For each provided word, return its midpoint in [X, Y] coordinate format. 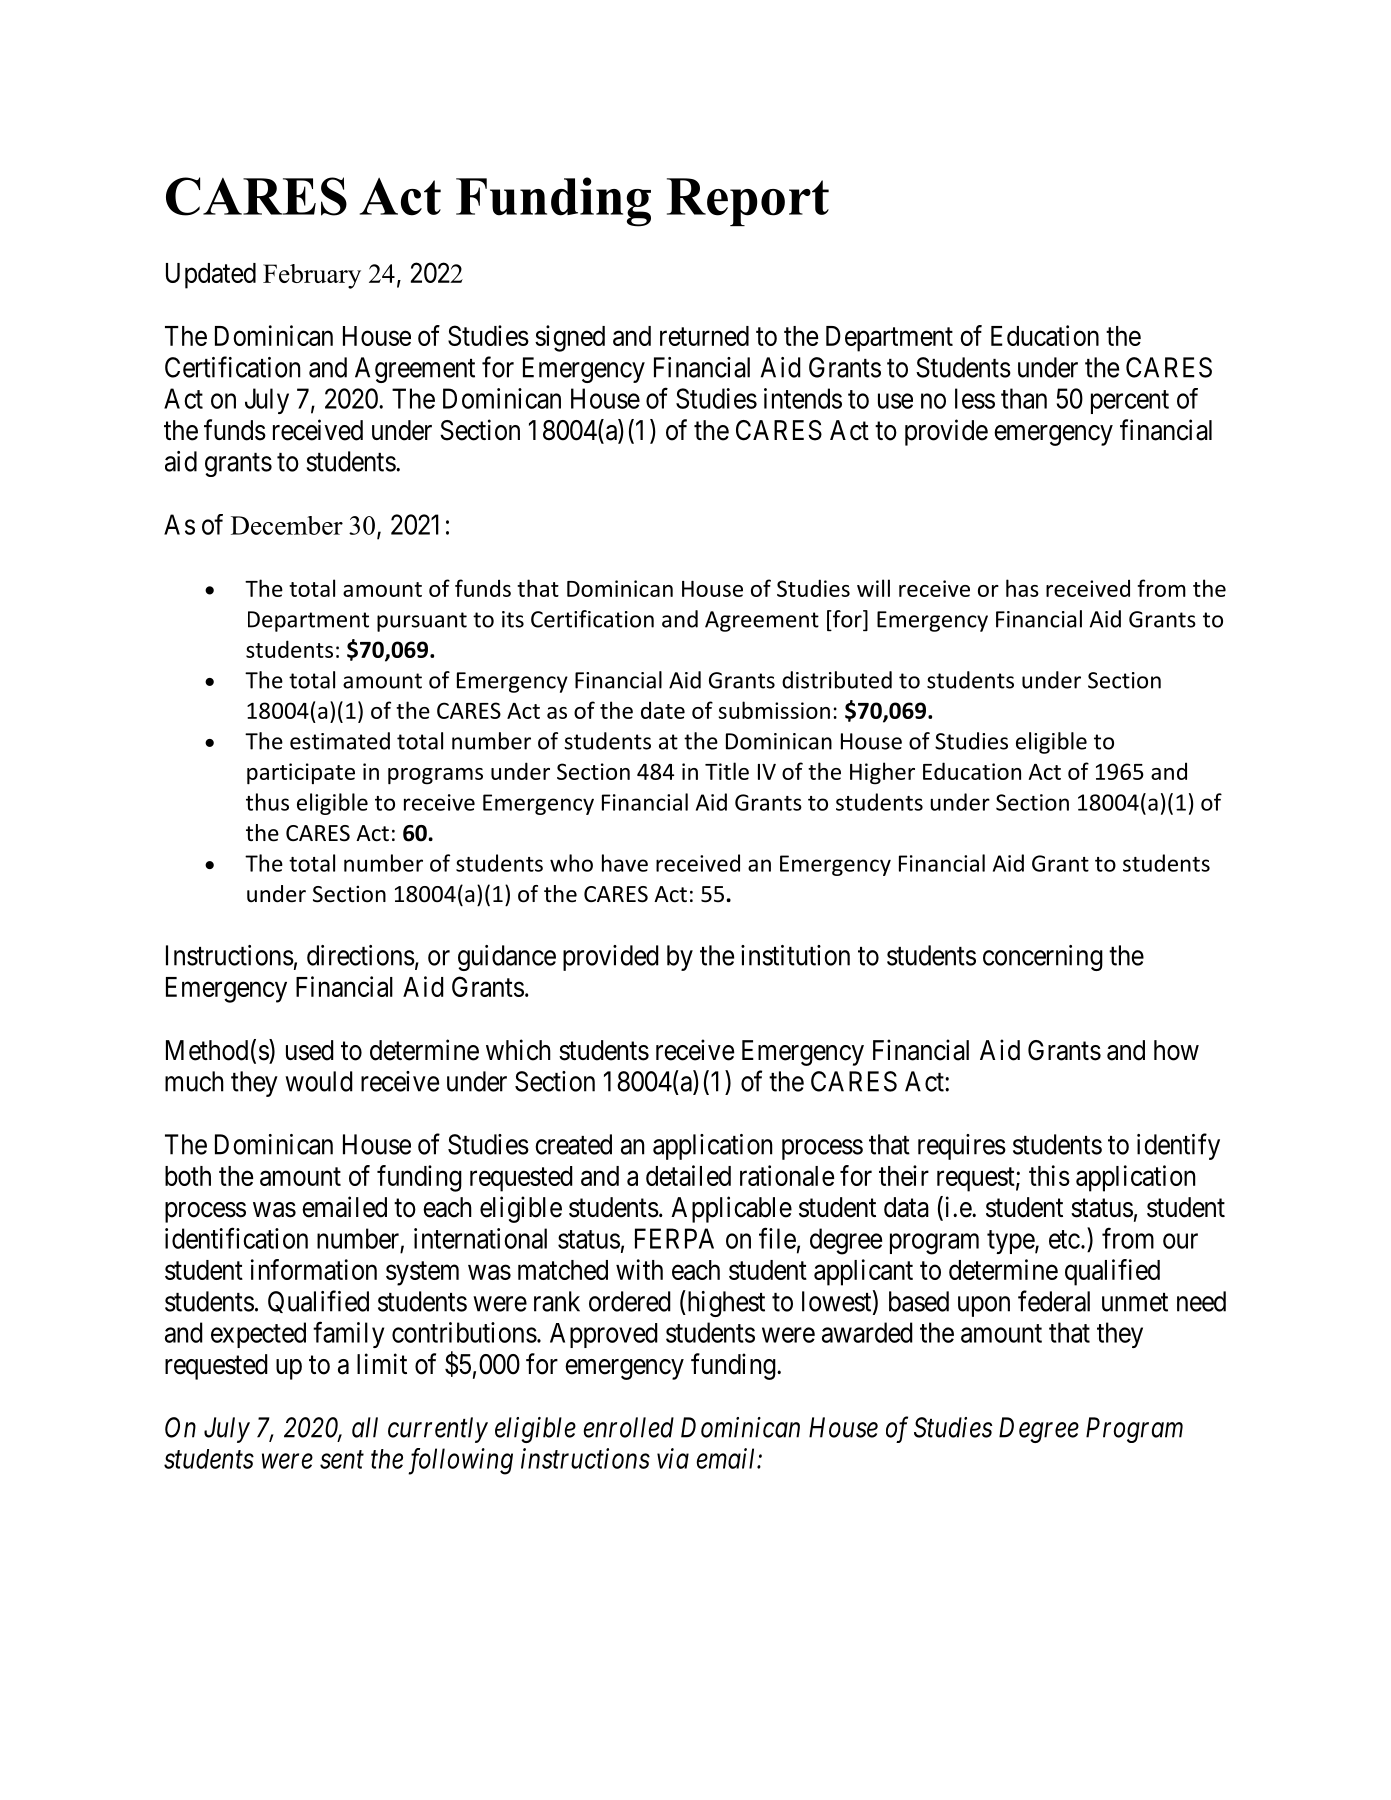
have [625, 863]
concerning [1043, 958]
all [365, 1427]
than [1024, 398]
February [312, 276]
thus [267, 802]
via [673, 1458]
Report [748, 202]
